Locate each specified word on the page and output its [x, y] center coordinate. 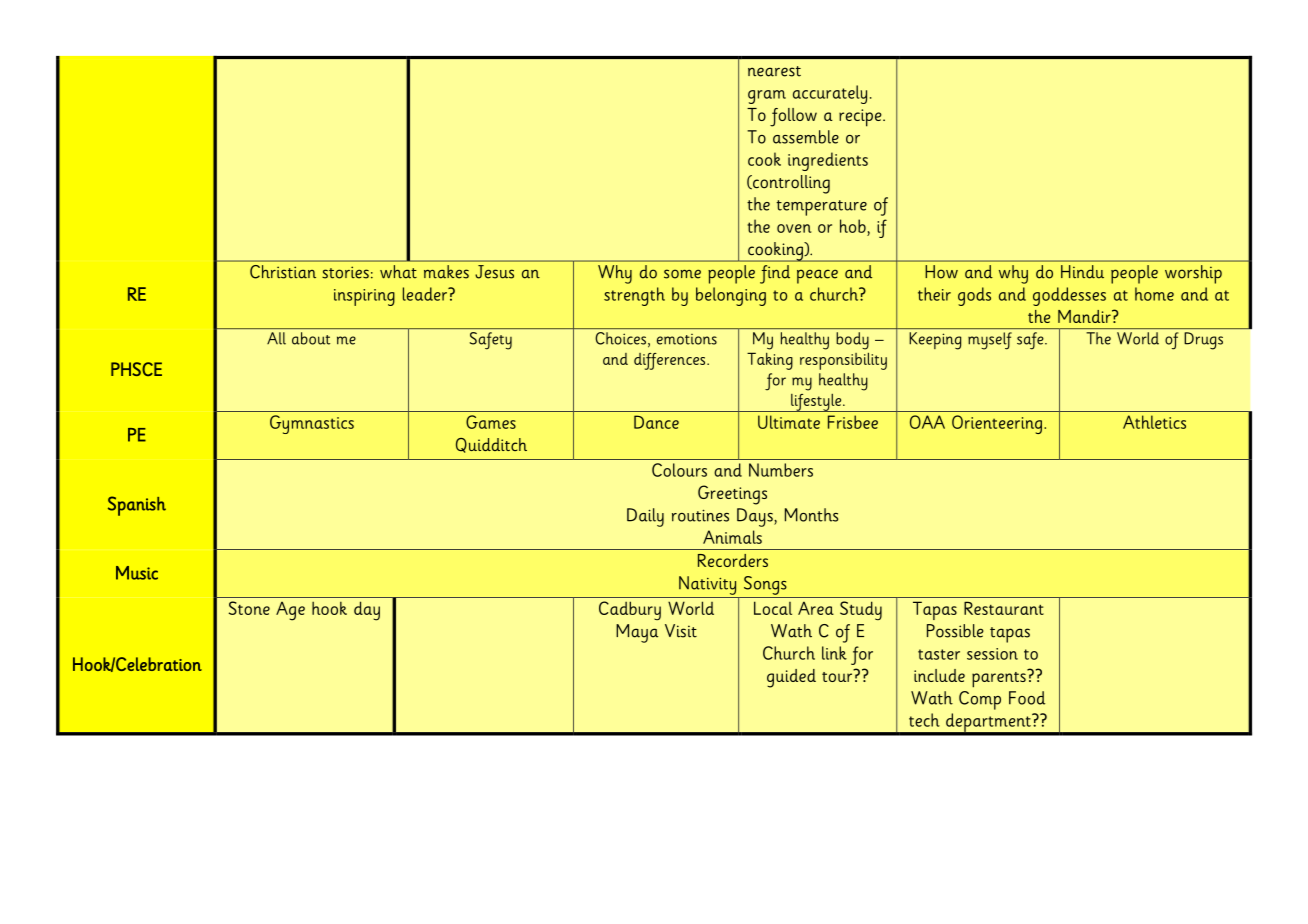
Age [290, 611]
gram [767, 97]
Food [1027, 698]
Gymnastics [312, 424]
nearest [774, 71]
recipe [861, 118]
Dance [656, 422]
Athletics [1154, 422]
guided [791, 678]
